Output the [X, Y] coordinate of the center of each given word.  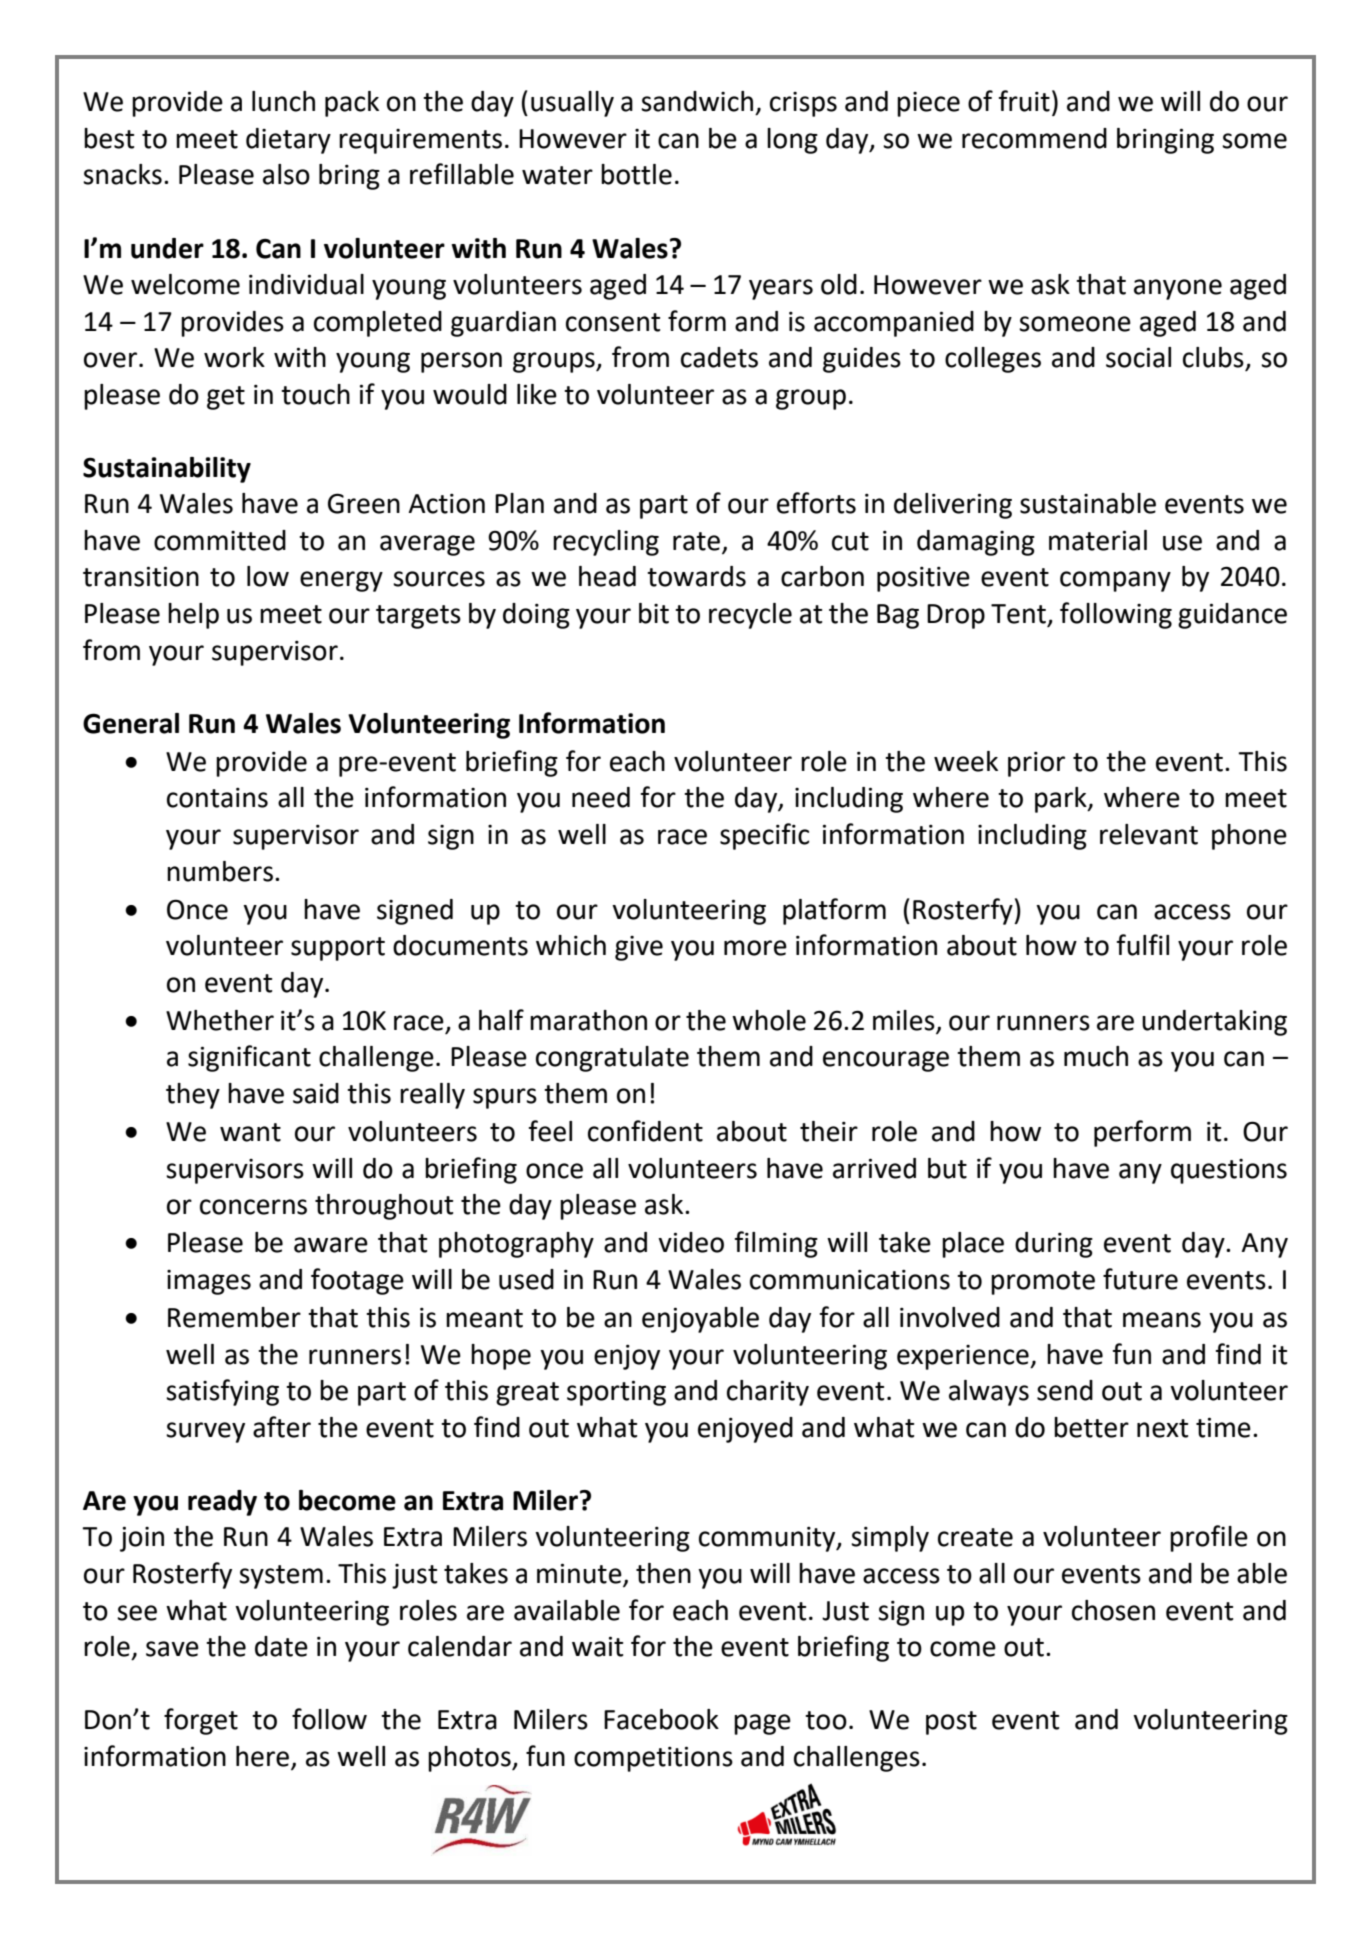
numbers [220, 871]
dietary [288, 141]
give [639, 948]
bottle [636, 174]
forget [201, 1721]
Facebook [661, 1719]
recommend [1034, 138]
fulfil [1142, 945]
